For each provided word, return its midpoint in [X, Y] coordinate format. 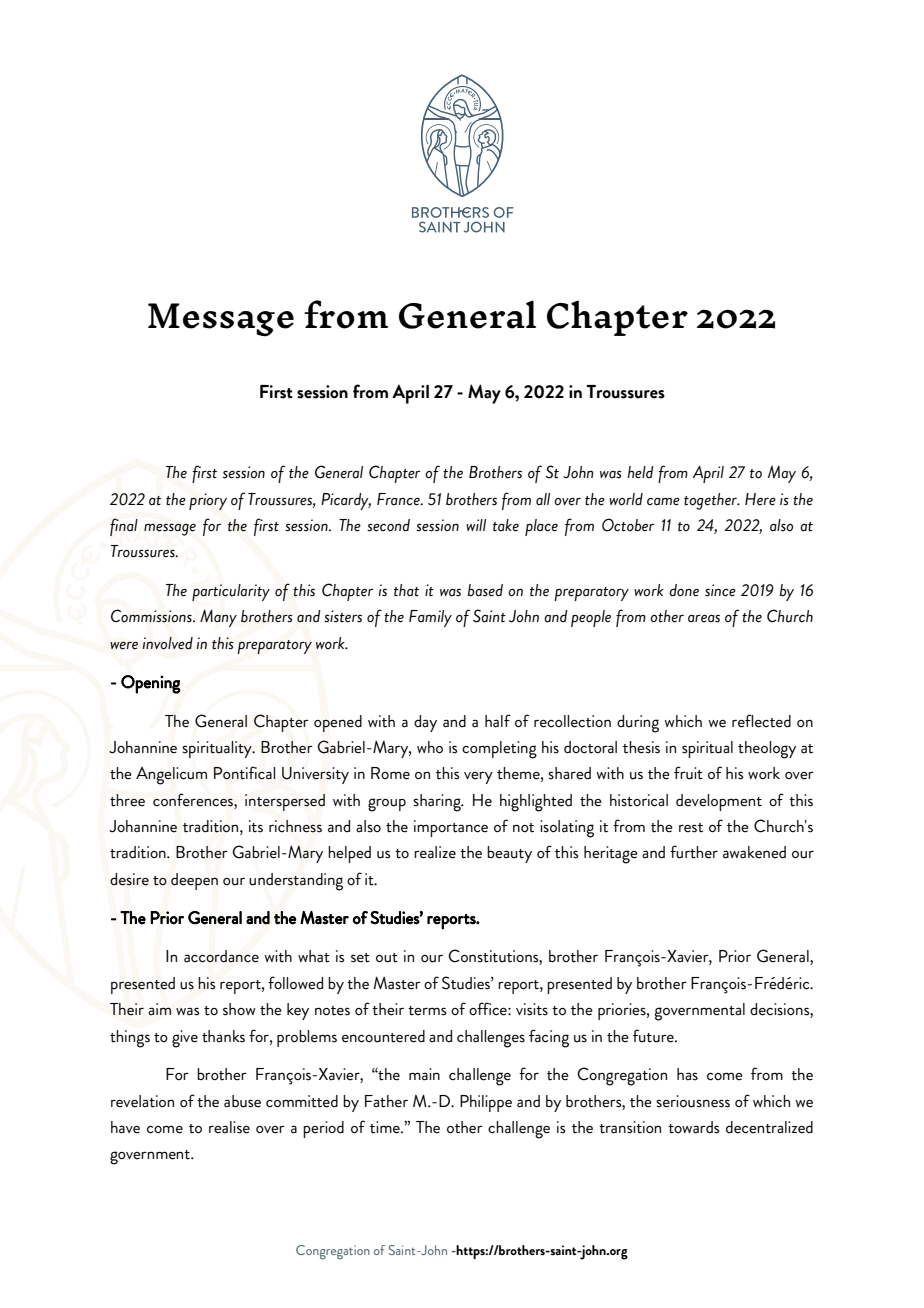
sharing [438, 803]
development [719, 802]
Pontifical [245, 773]
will [476, 525]
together [712, 501]
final [124, 527]
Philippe [486, 1103]
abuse [242, 1101]
